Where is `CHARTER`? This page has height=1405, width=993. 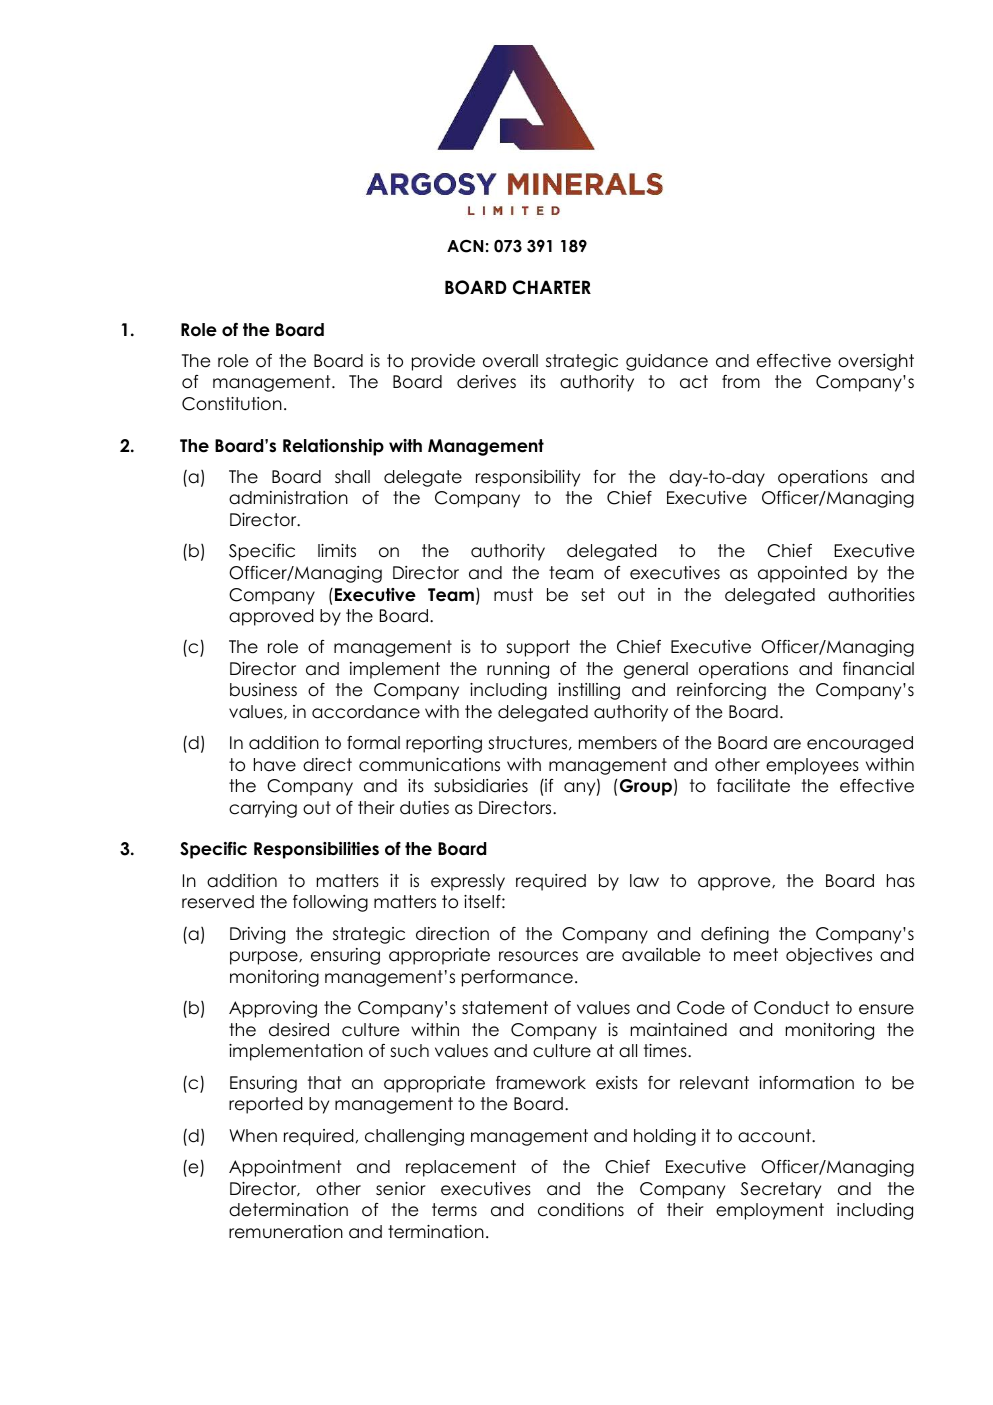
CHARTER is located at coordinates (552, 287).
